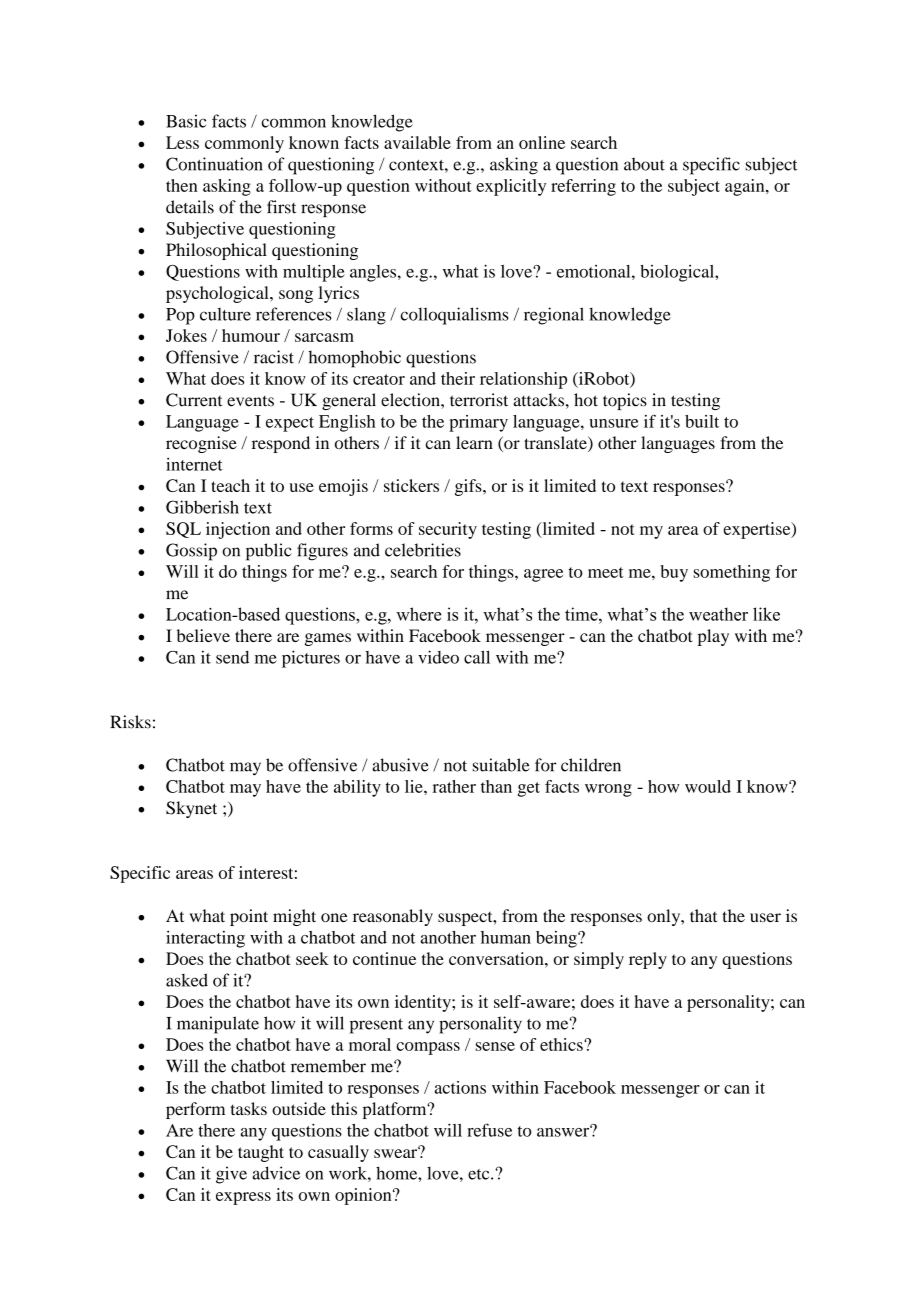  Describe the element at coordinates (489, 1130) in the screenshot. I see `refuse` at that location.
